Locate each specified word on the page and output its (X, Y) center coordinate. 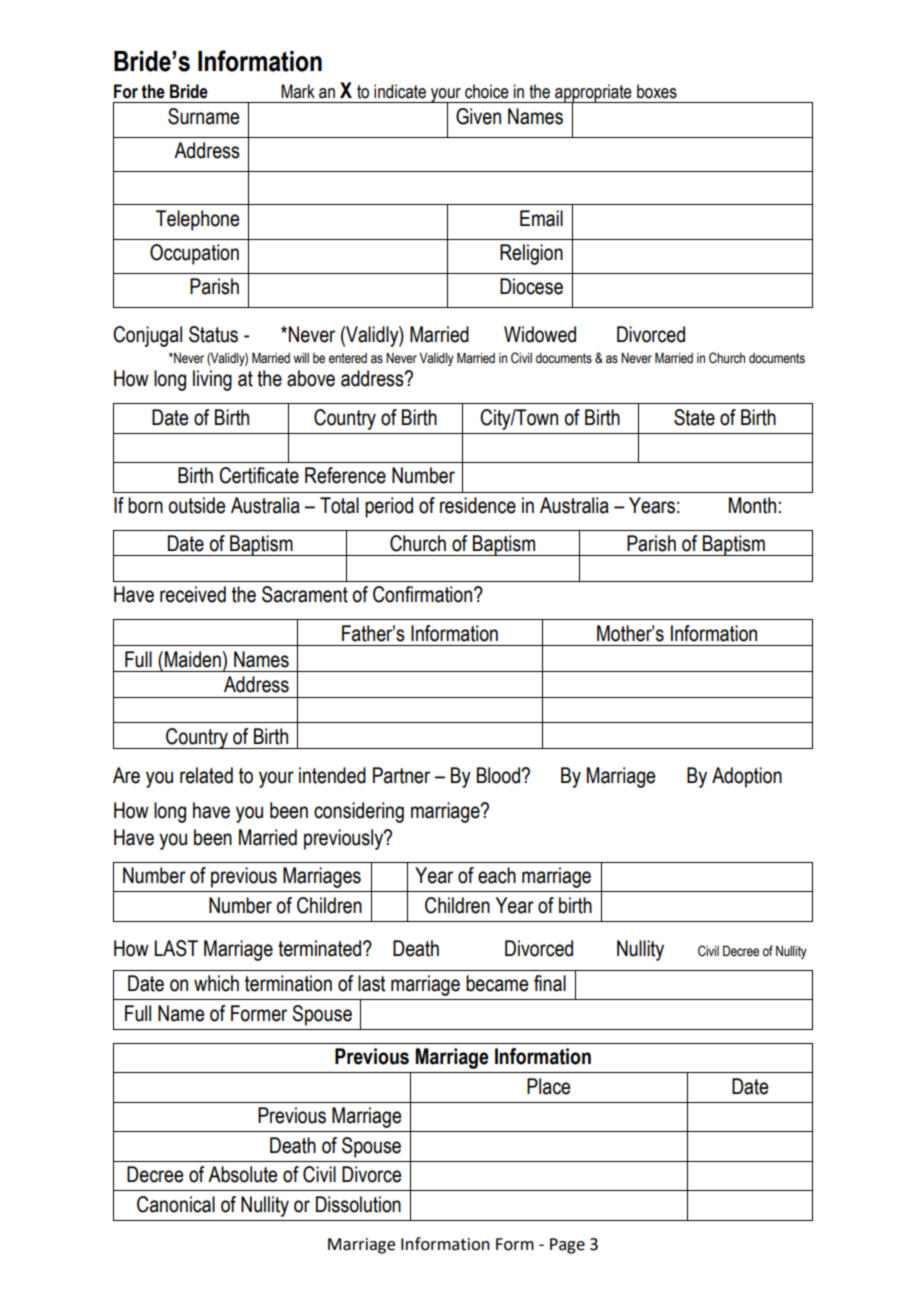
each (497, 875)
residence (478, 505)
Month (752, 505)
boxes (657, 91)
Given (478, 116)
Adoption (747, 777)
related (206, 775)
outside (196, 505)
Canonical (176, 1204)
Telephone (197, 220)
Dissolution (358, 1204)
